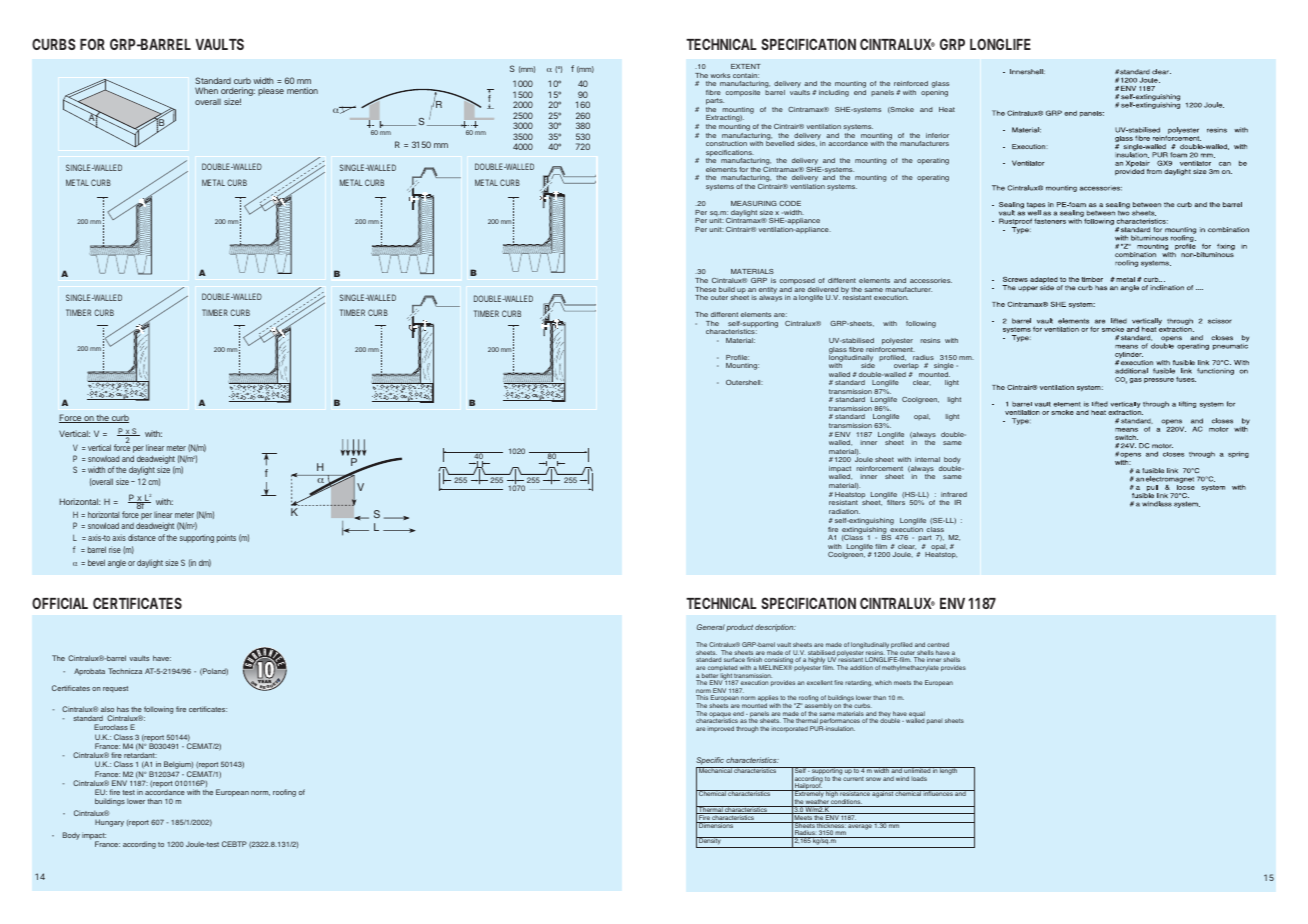 The width and height of the screenshot is (1308, 924). What do you see at coordinates (109, 823) in the screenshot?
I see `Hungary` at bounding box center [109, 823].
